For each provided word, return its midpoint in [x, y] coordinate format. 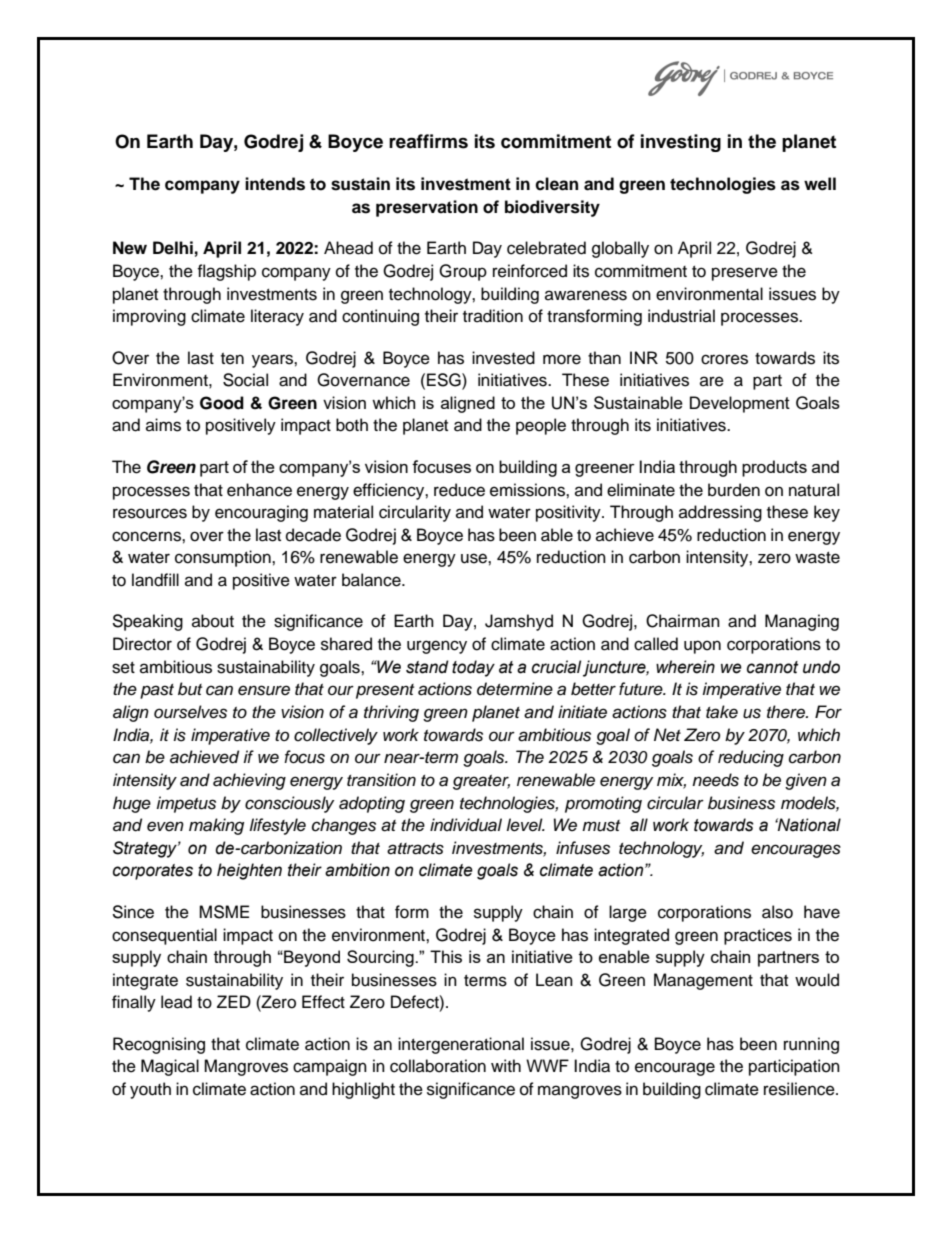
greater [481, 782]
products [774, 468]
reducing [751, 758]
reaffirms [428, 141]
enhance [259, 490]
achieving [249, 781]
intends [275, 184]
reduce [459, 490]
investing [681, 143]
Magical [170, 1067]
